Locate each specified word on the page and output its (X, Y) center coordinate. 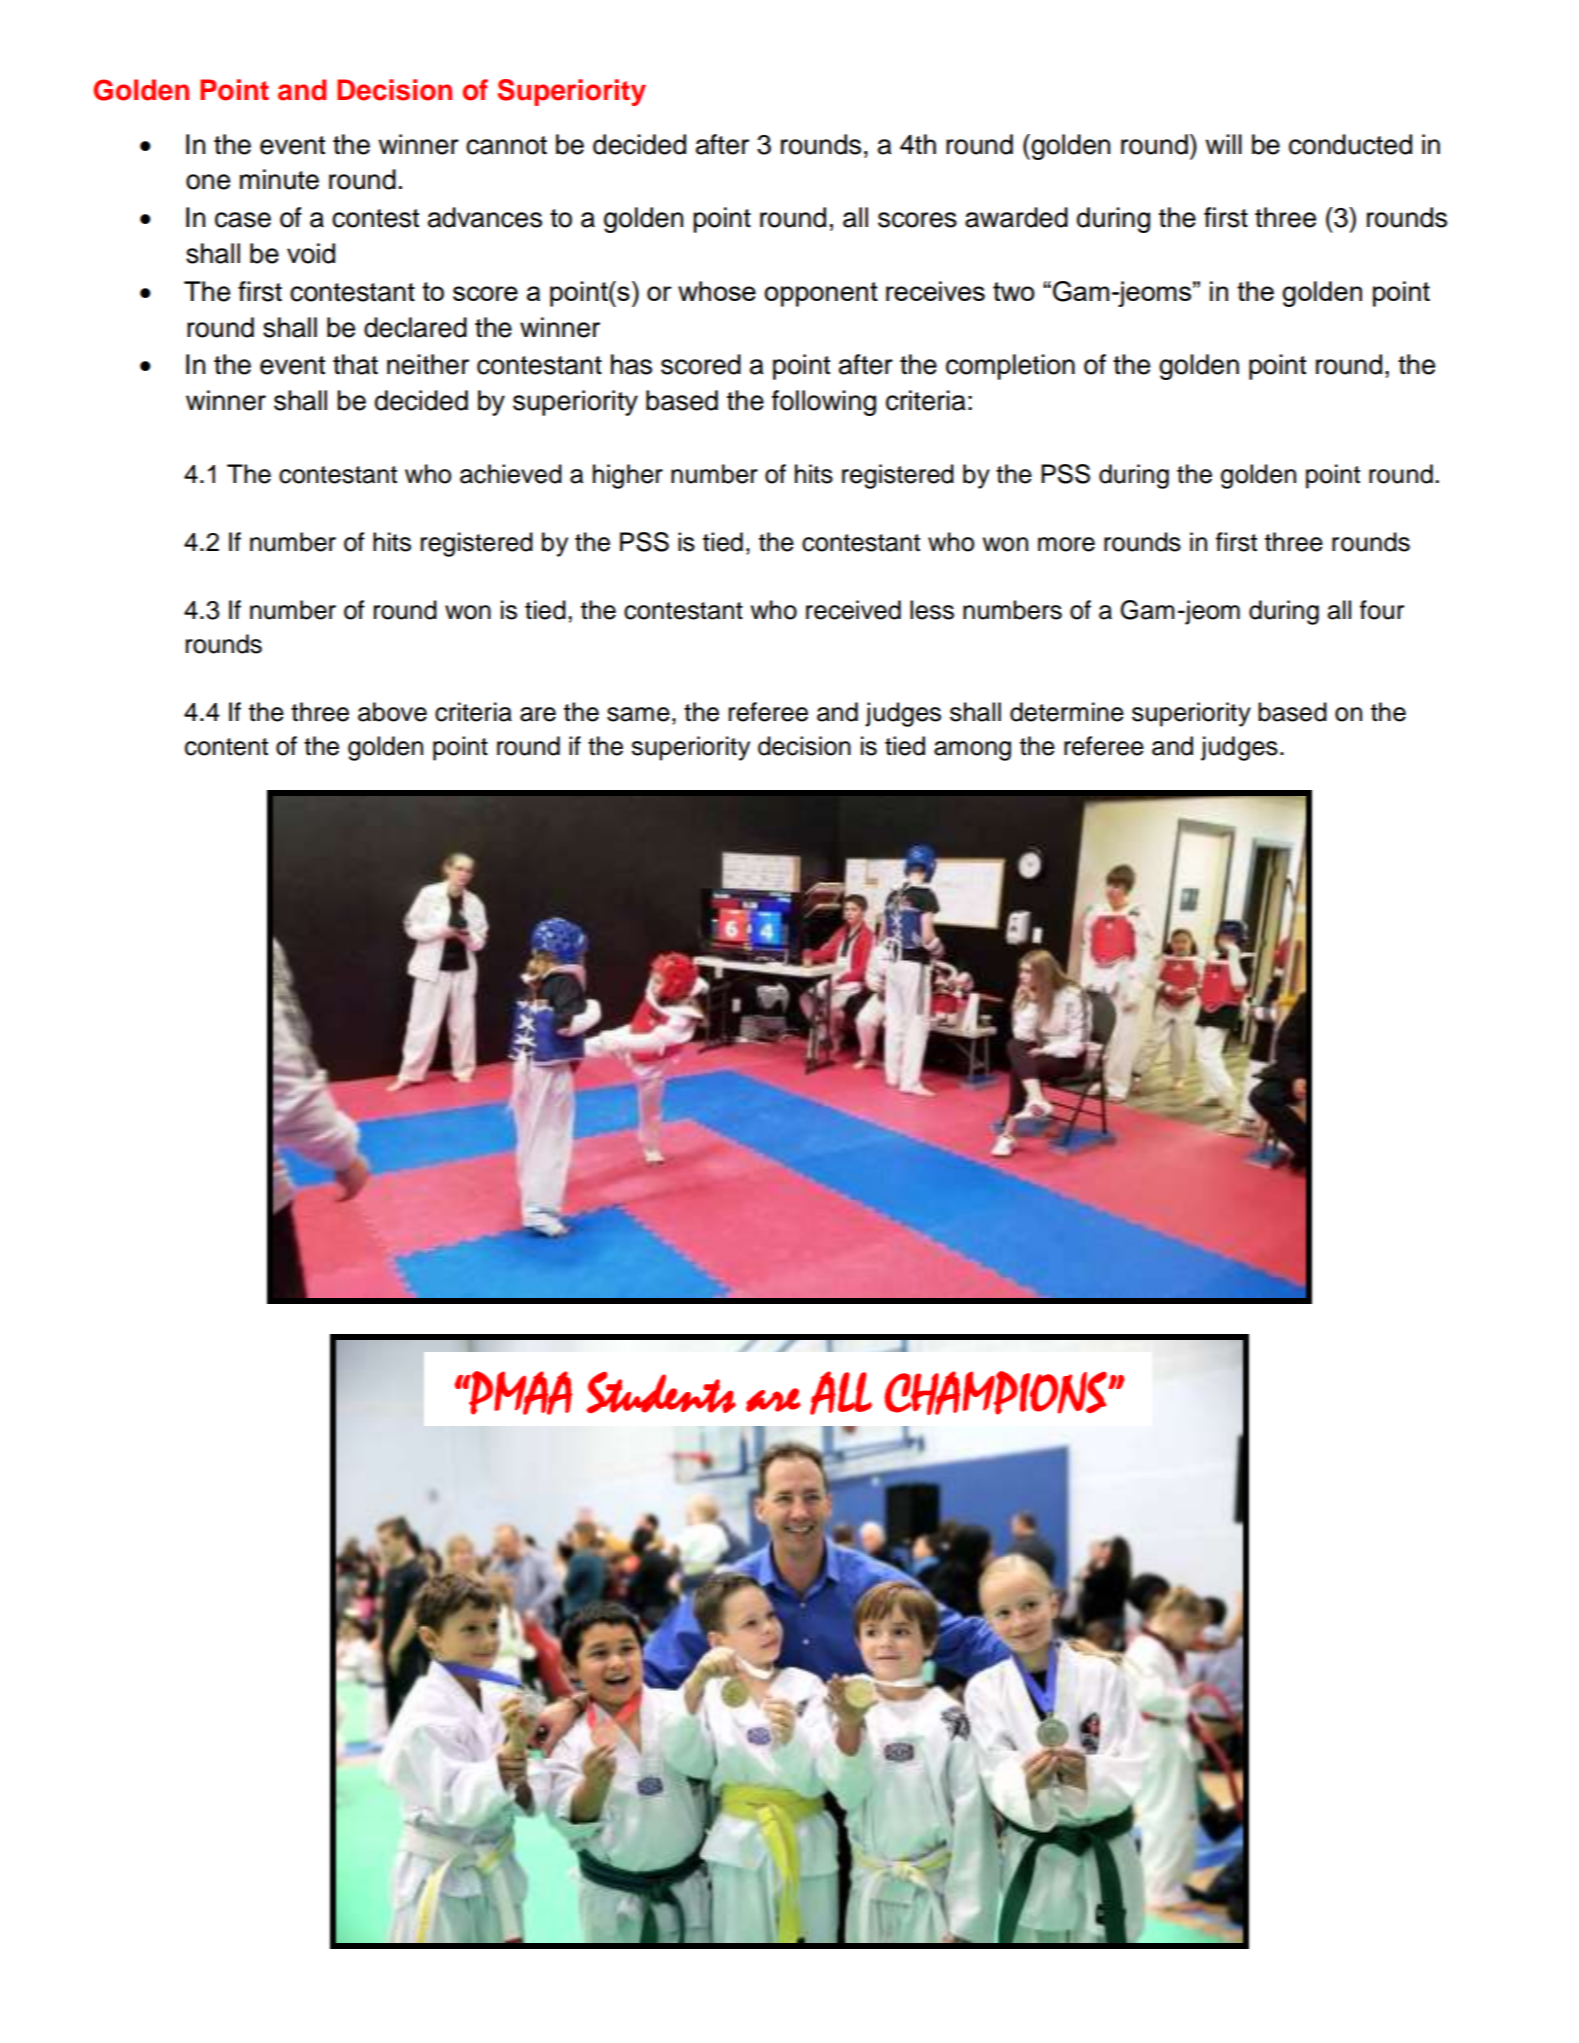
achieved (511, 474)
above (392, 712)
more (1066, 544)
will (1224, 144)
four (1382, 610)
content (226, 747)
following (824, 403)
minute (279, 179)
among (972, 751)
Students (661, 1392)
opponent (821, 294)
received (853, 610)
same (638, 714)
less (932, 610)
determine (1067, 712)
